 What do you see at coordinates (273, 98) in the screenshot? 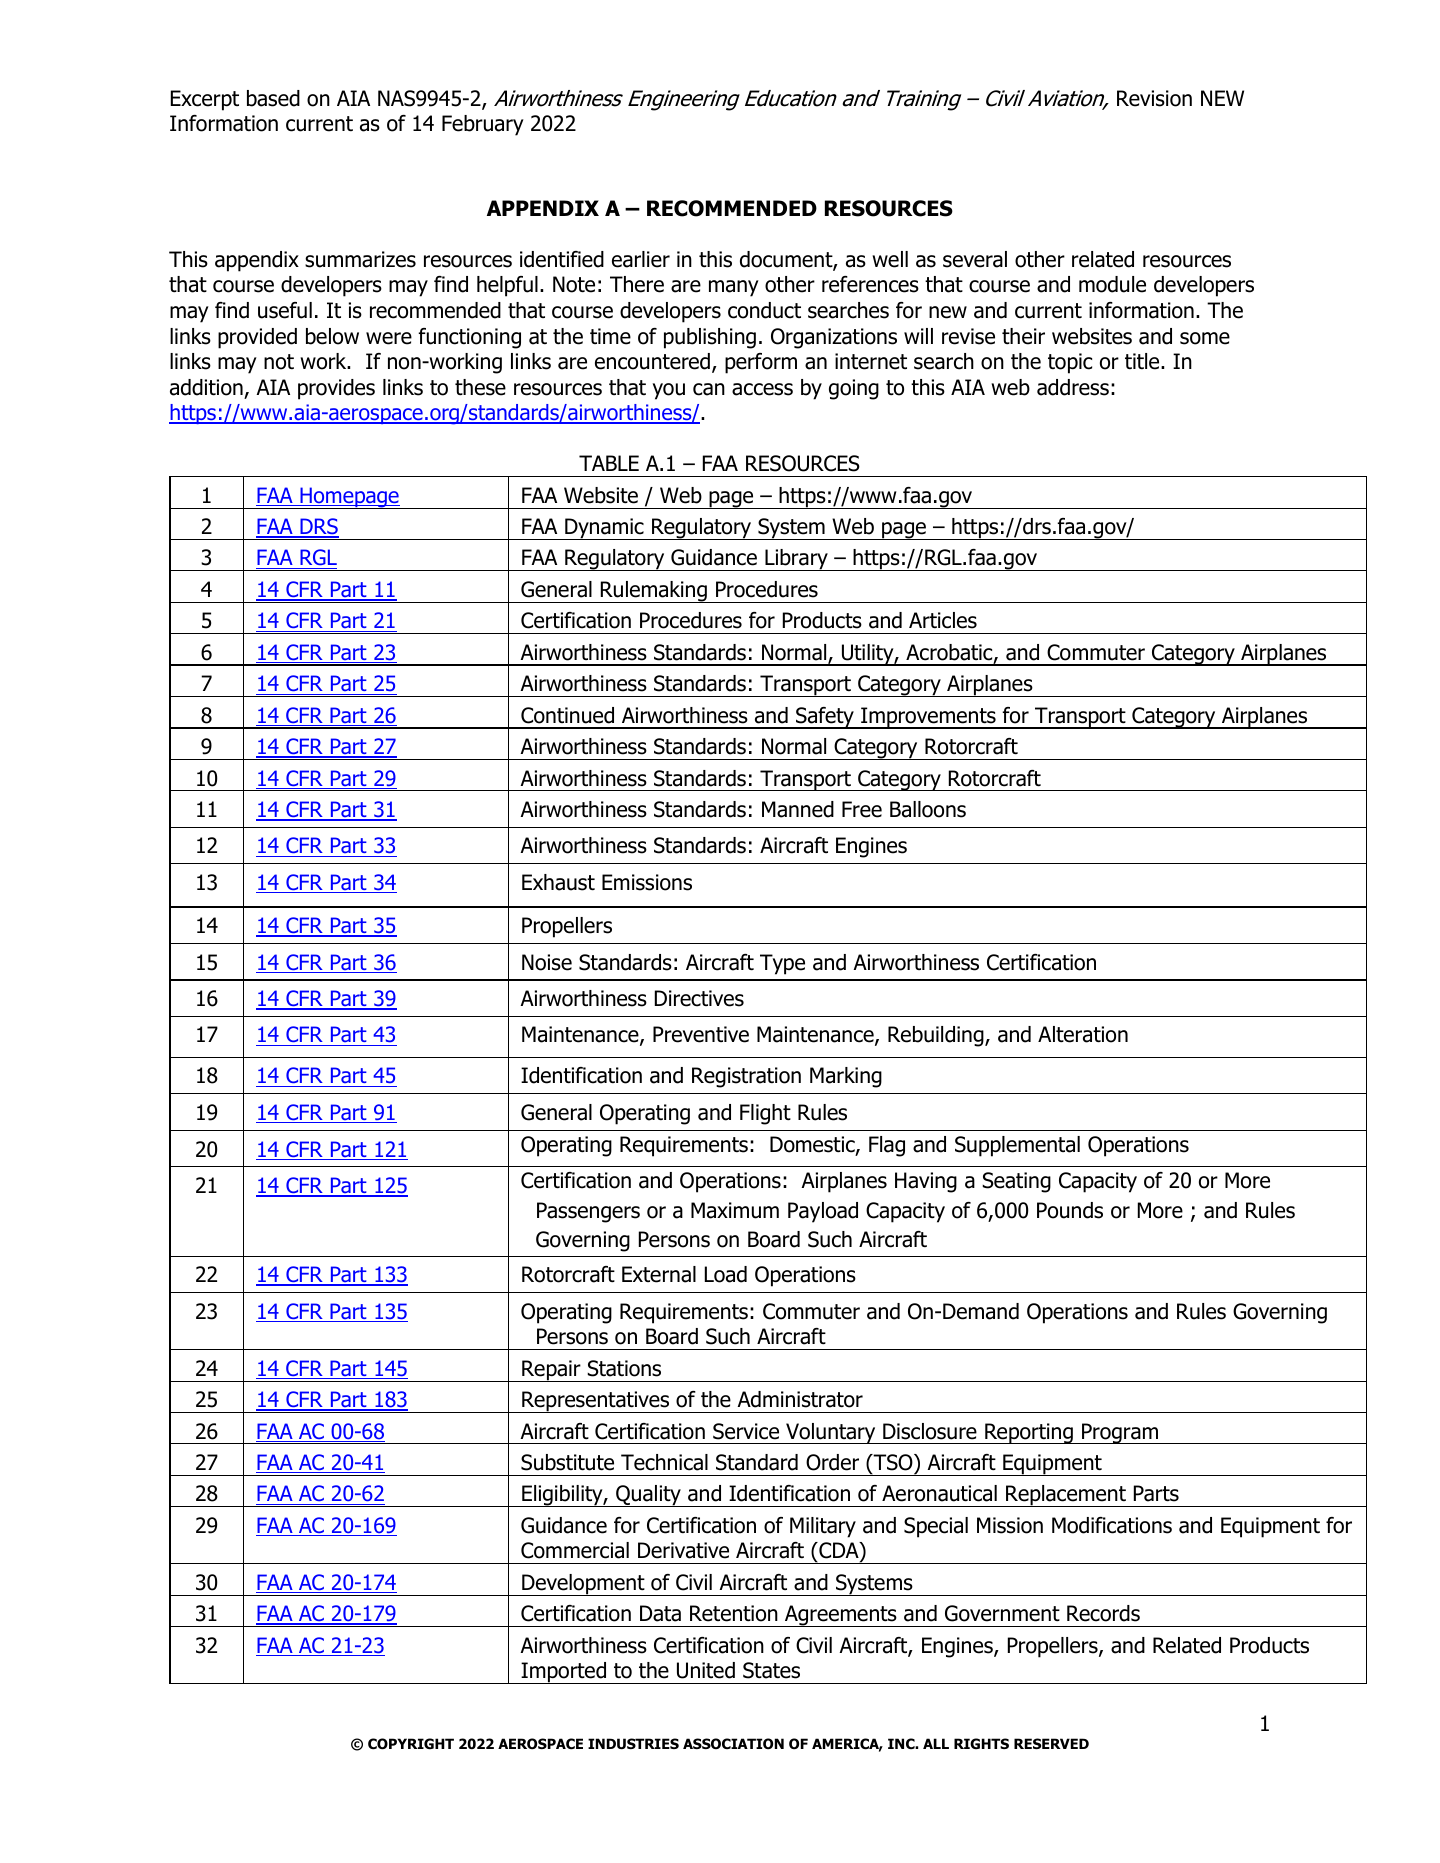
I see `based` at bounding box center [273, 98].
